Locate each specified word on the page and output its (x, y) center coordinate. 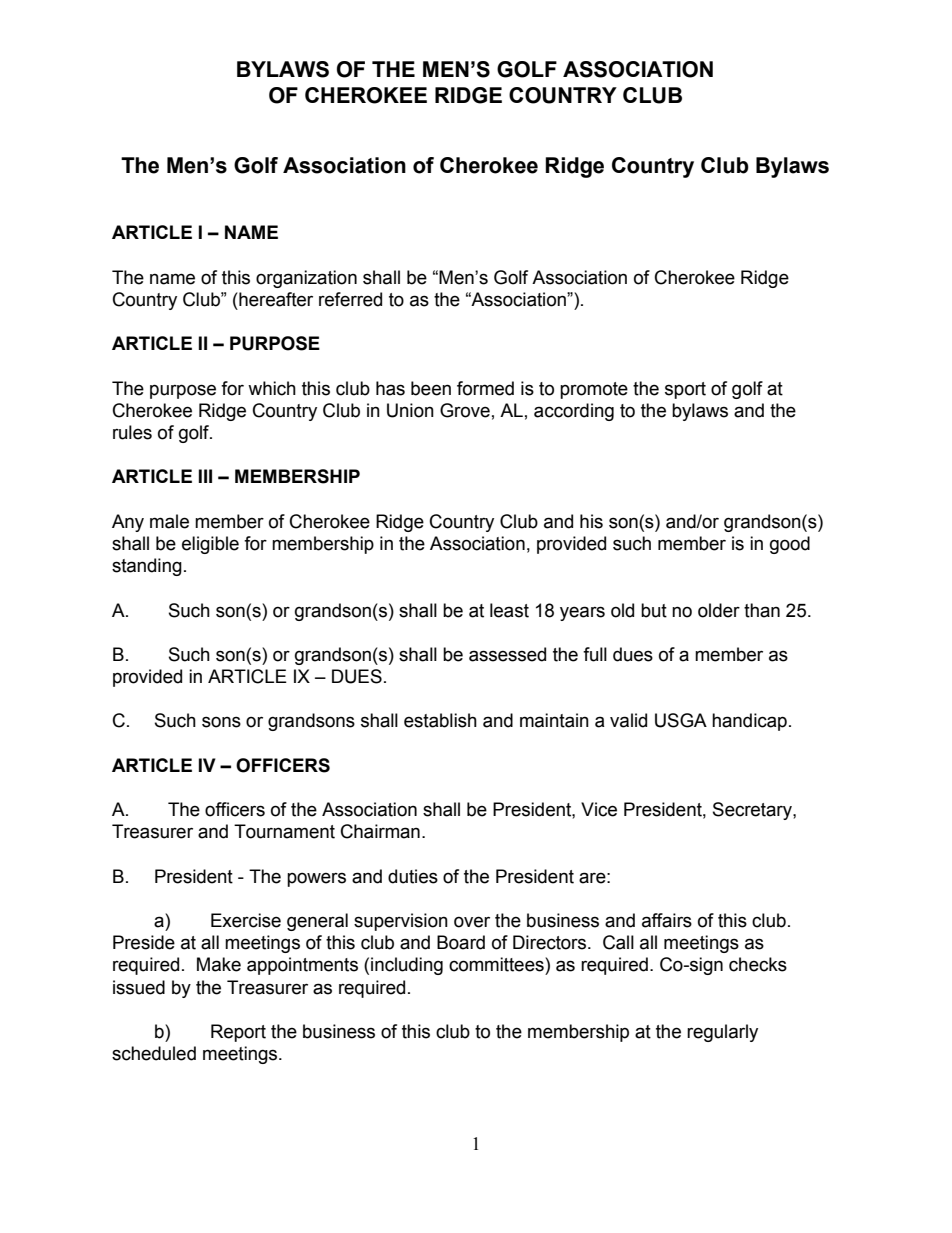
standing (147, 567)
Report (238, 1033)
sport (685, 390)
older (719, 610)
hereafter (275, 299)
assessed (507, 654)
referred (350, 299)
